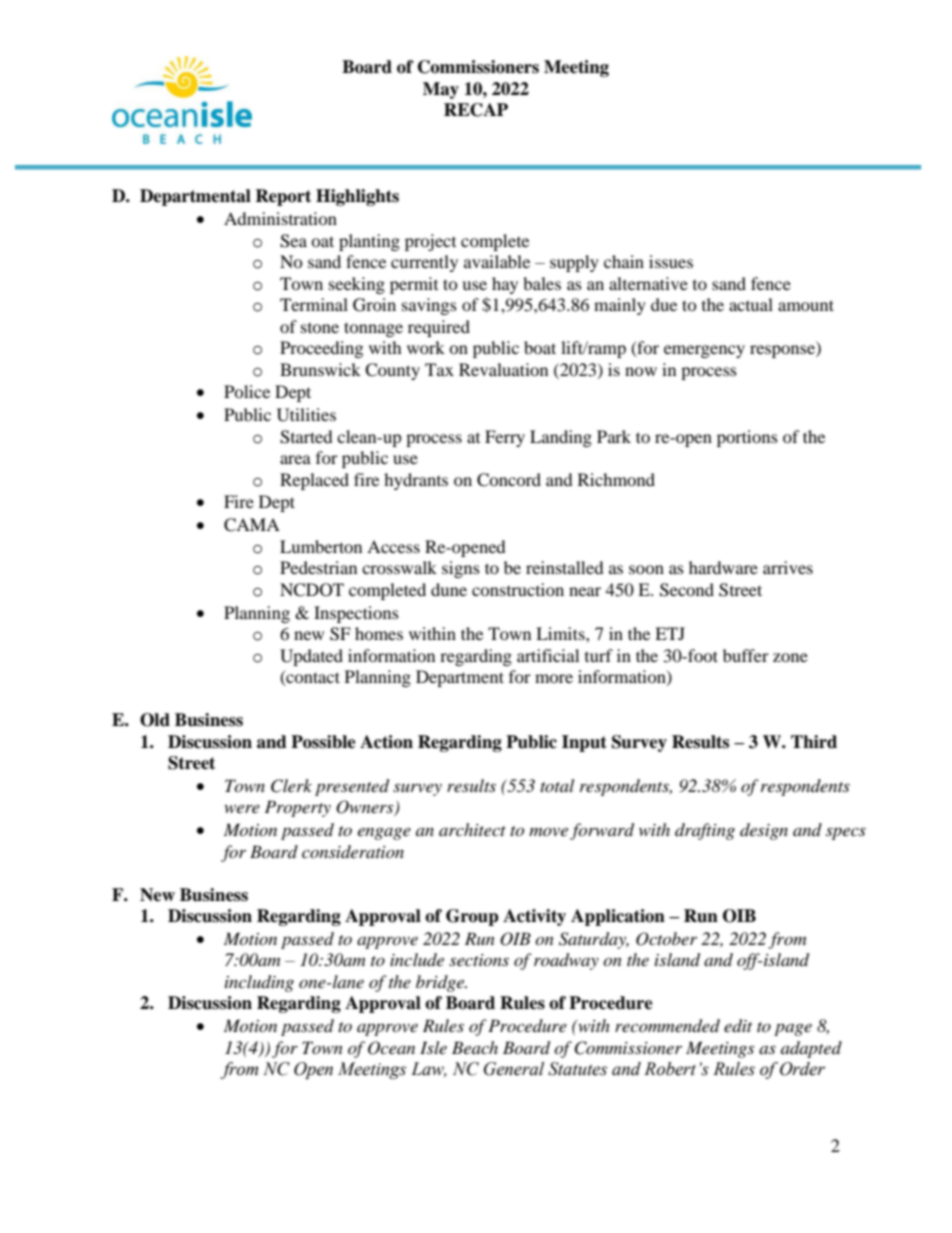 This screenshot has height=1233, width=952. I want to click on edit, so click(738, 1026).
